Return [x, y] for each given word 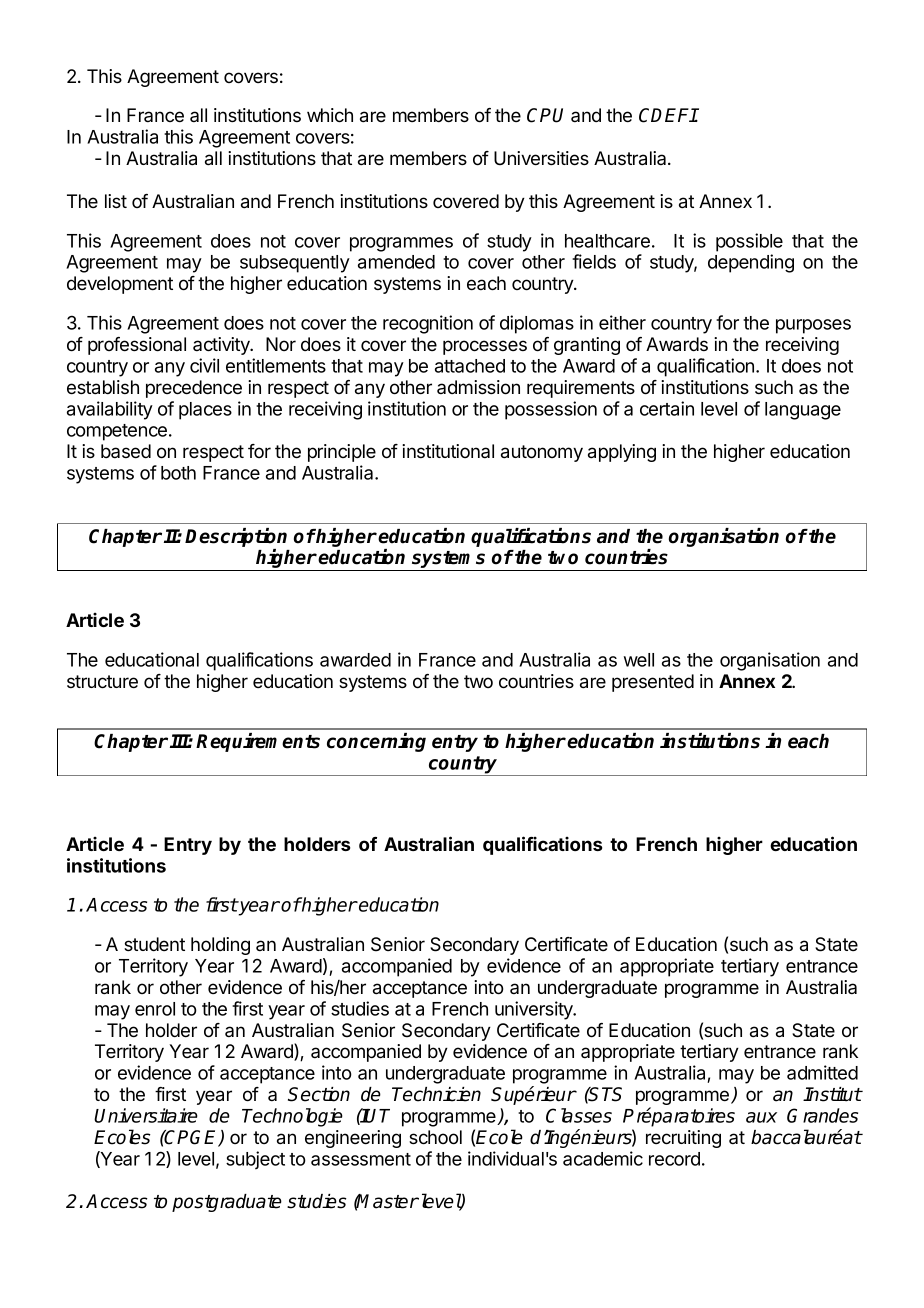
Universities [541, 158]
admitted [822, 1072]
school [435, 1137]
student [154, 944]
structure [102, 682]
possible [749, 242]
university [535, 1010]
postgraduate [227, 1203]
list [116, 201]
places [205, 411]
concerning [376, 742]
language [803, 411]
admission [478, 387]
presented [653, 683]
